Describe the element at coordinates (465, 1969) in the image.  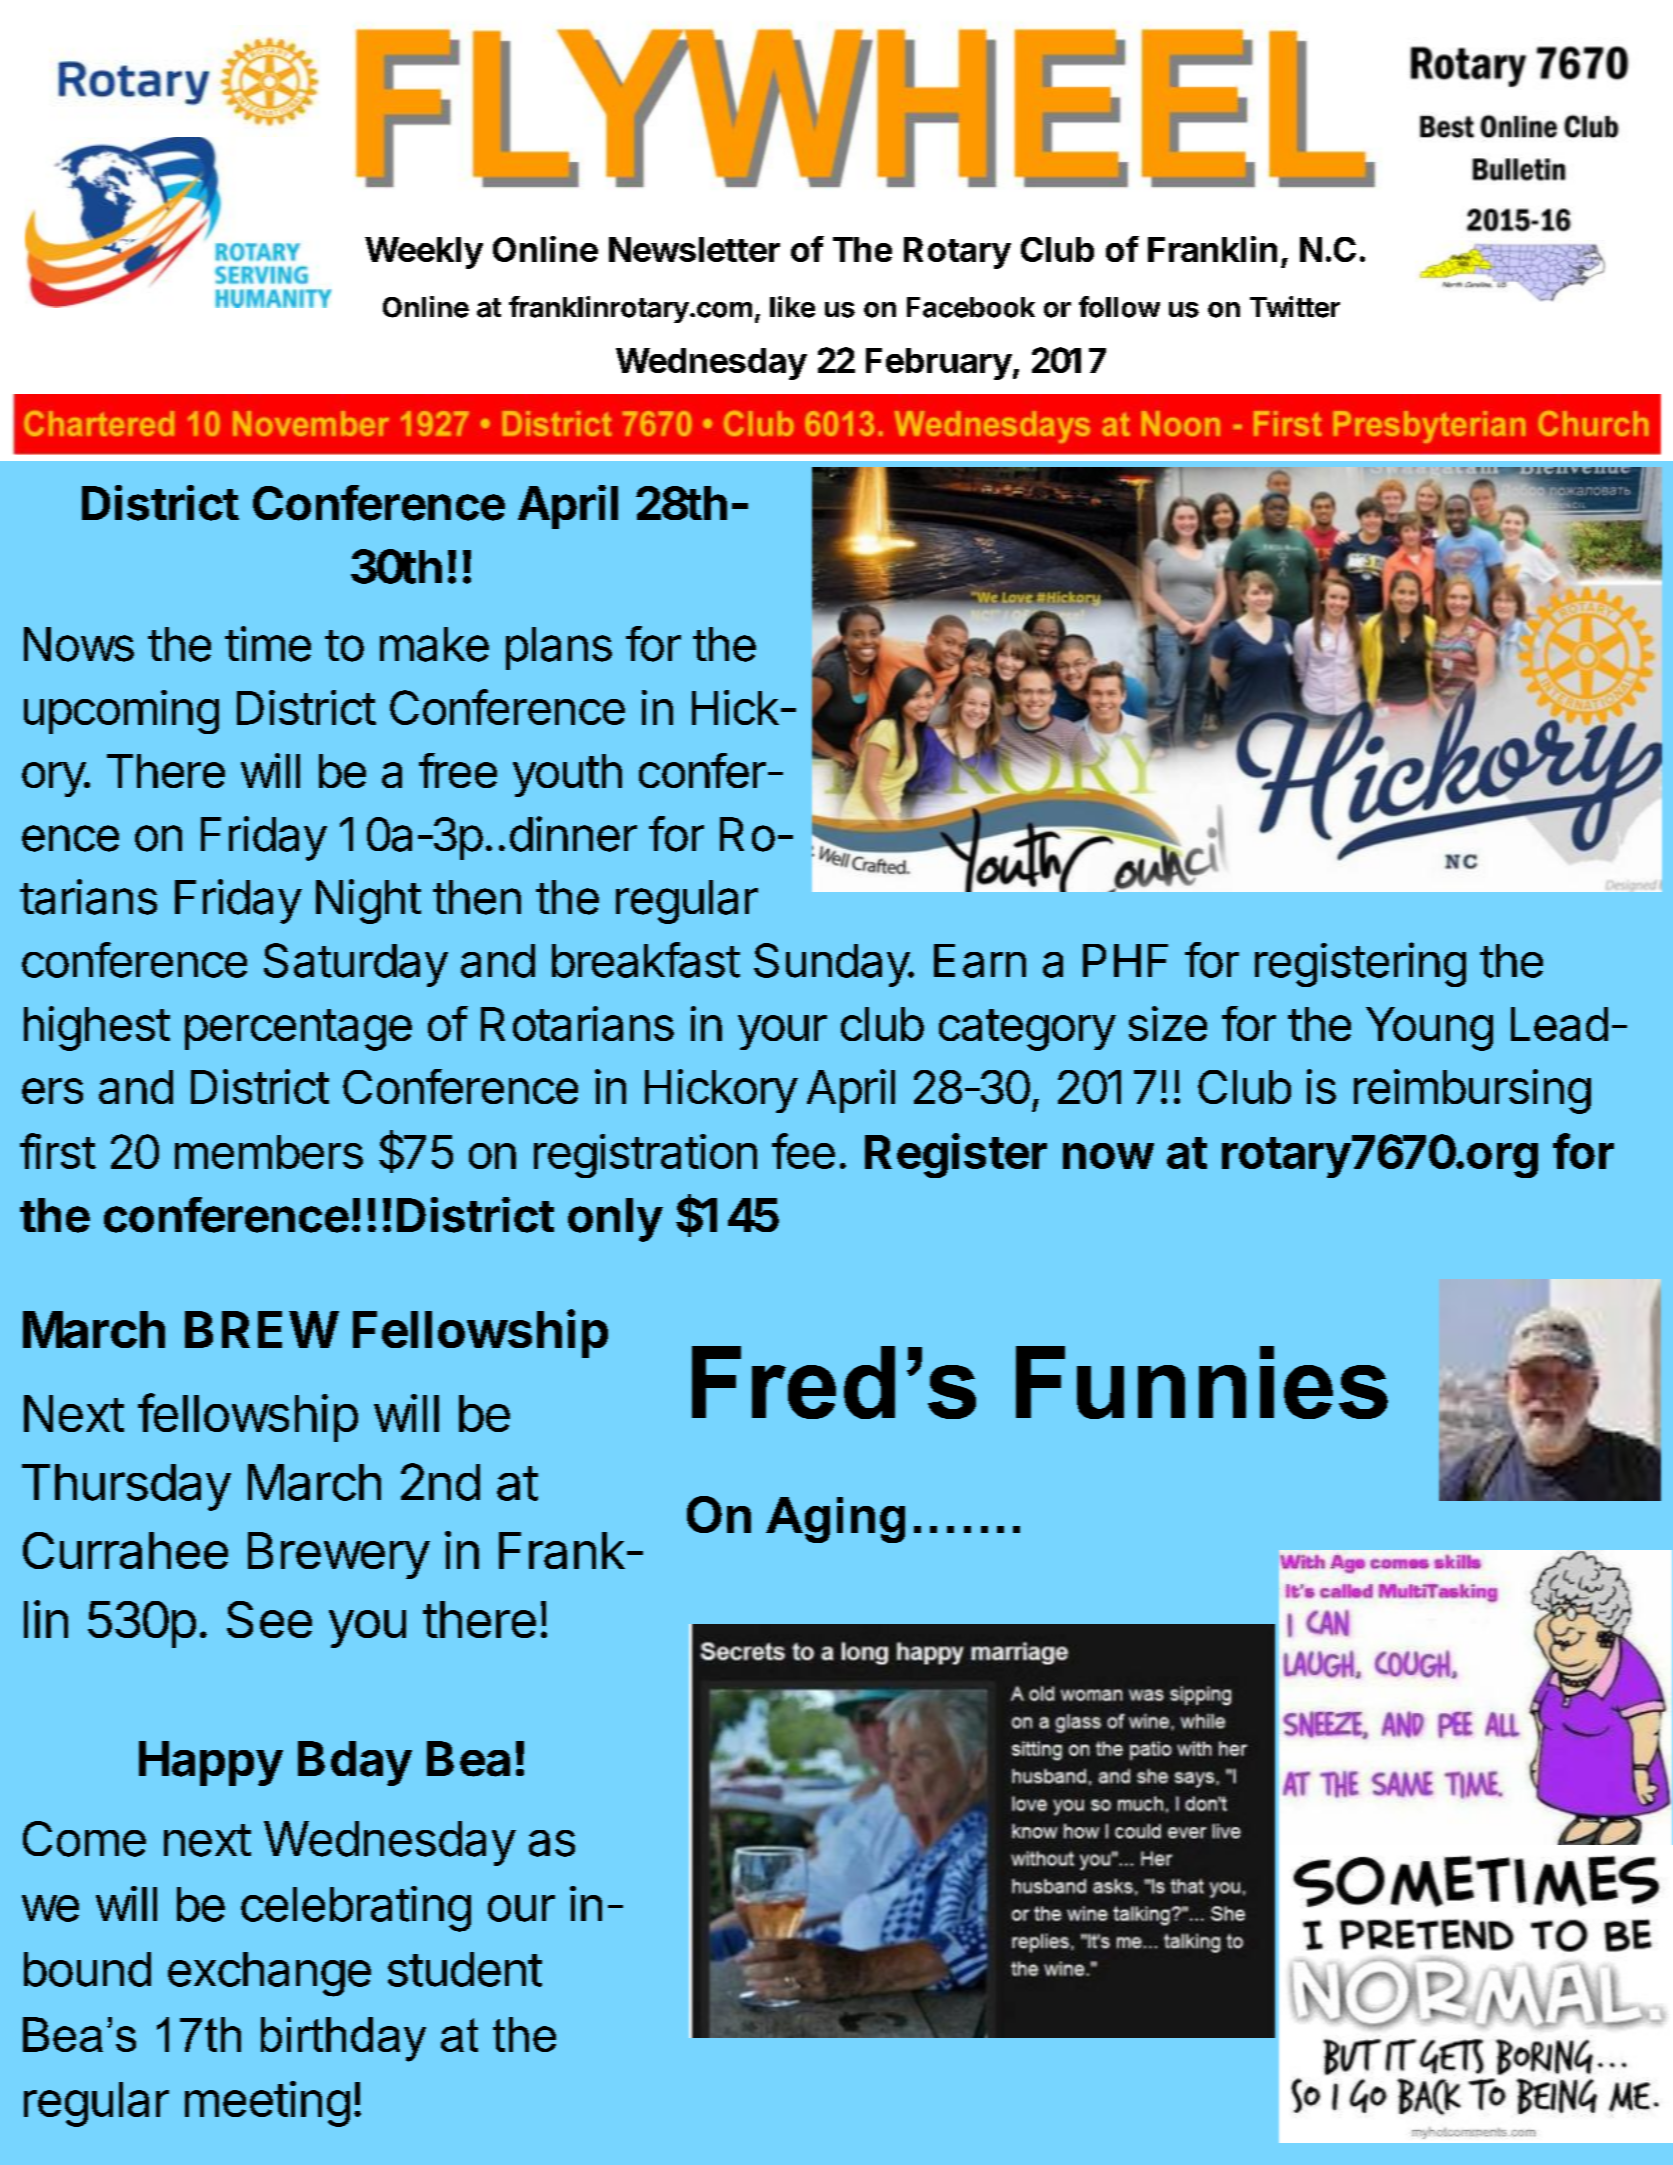
I see `student` at that location.
